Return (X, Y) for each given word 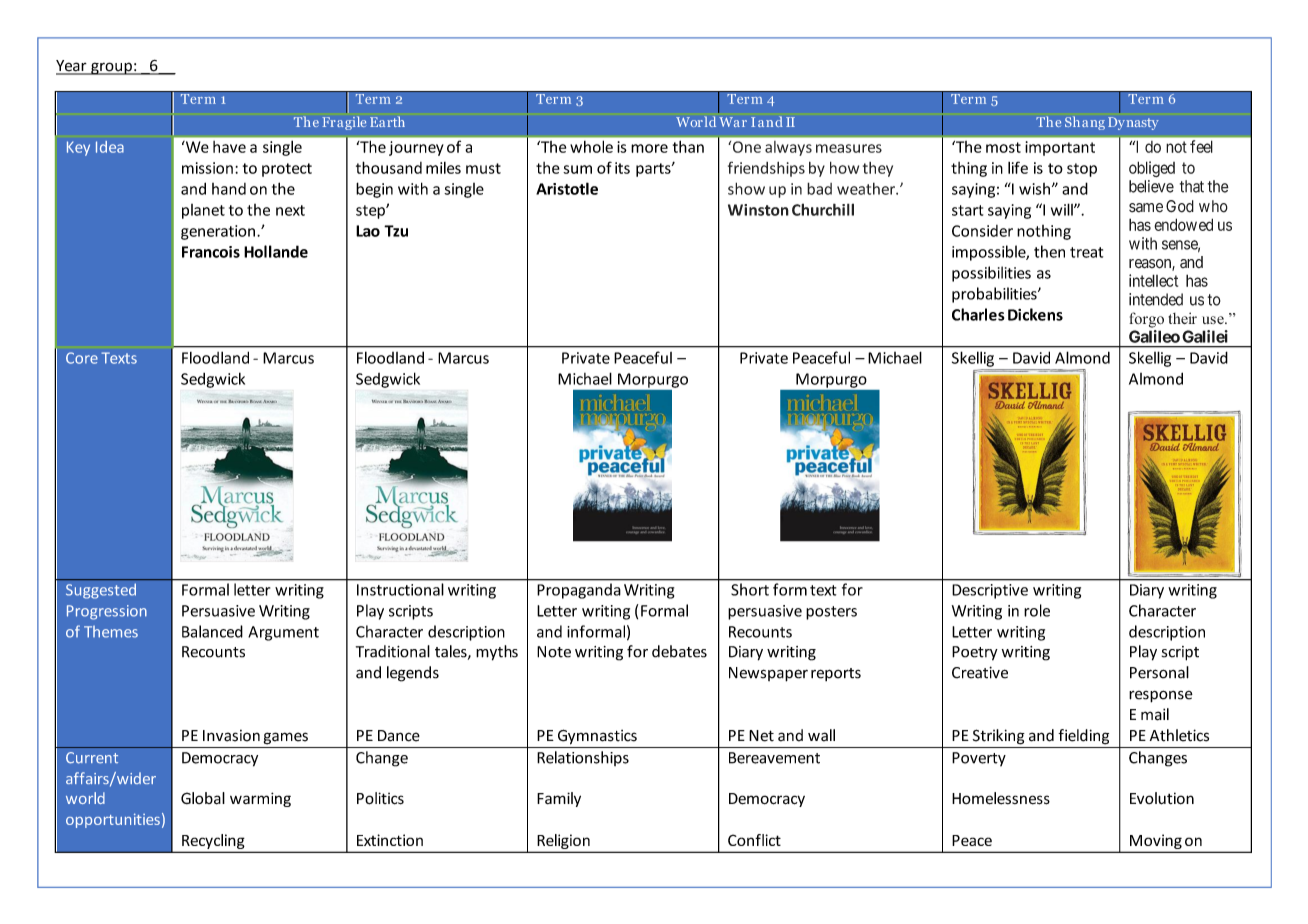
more (649, 148)
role (1037, 610)
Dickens (1035, 314)
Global (203, 798)
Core (82, 358)
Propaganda (579, 591)
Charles (978, 314)
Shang (1085, 123)
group (111, 68)
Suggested (101, 591)
